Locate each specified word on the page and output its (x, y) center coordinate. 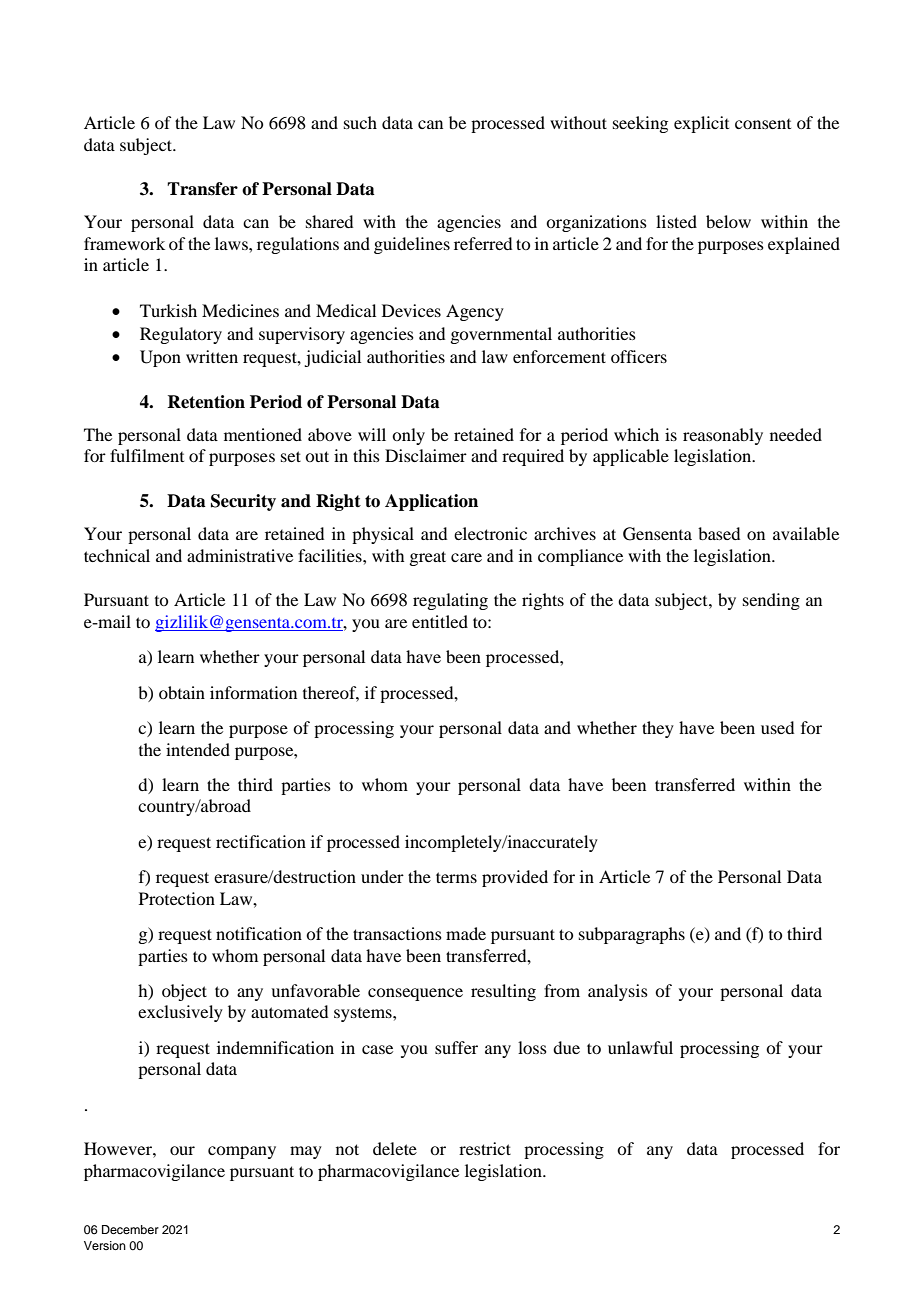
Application (431, 502)
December (130, 1229)
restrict (485, 1148)
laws (232, 243)
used (777, 727)
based (719, 533)
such (360, 122)
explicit (701, 124)
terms (456, 877)
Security (243, 502)
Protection (177, 898)
